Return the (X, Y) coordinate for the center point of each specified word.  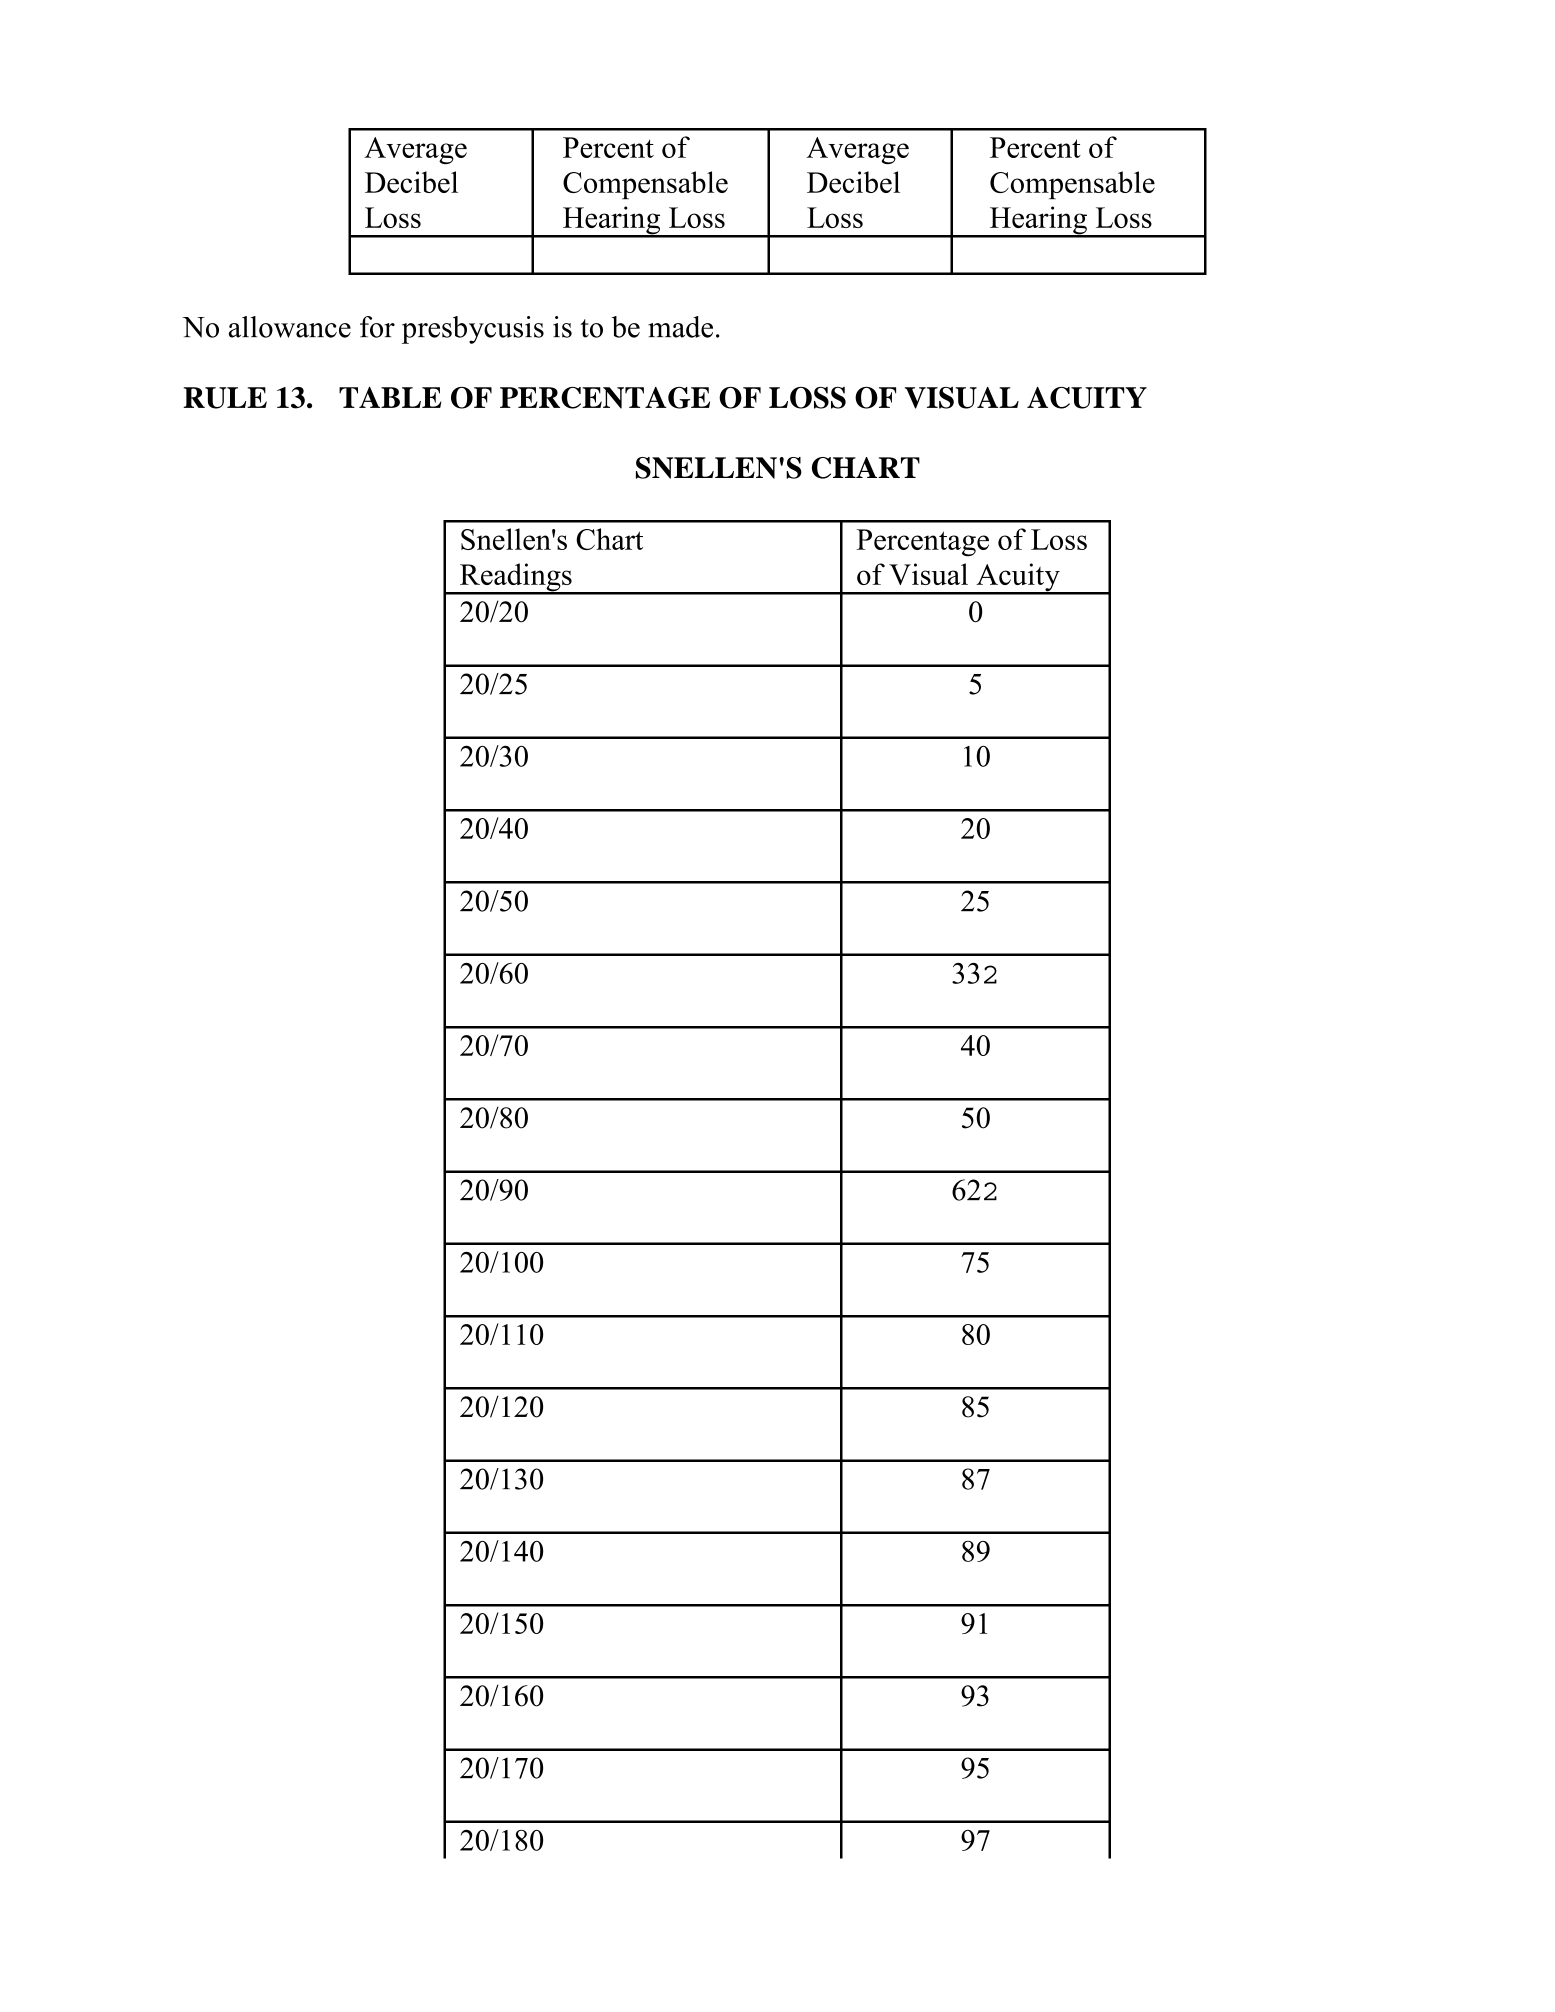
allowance (290, 327)
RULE (225, 398)
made (680, 327)
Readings (516, 578)
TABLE (390, 397)
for (377, 327)
